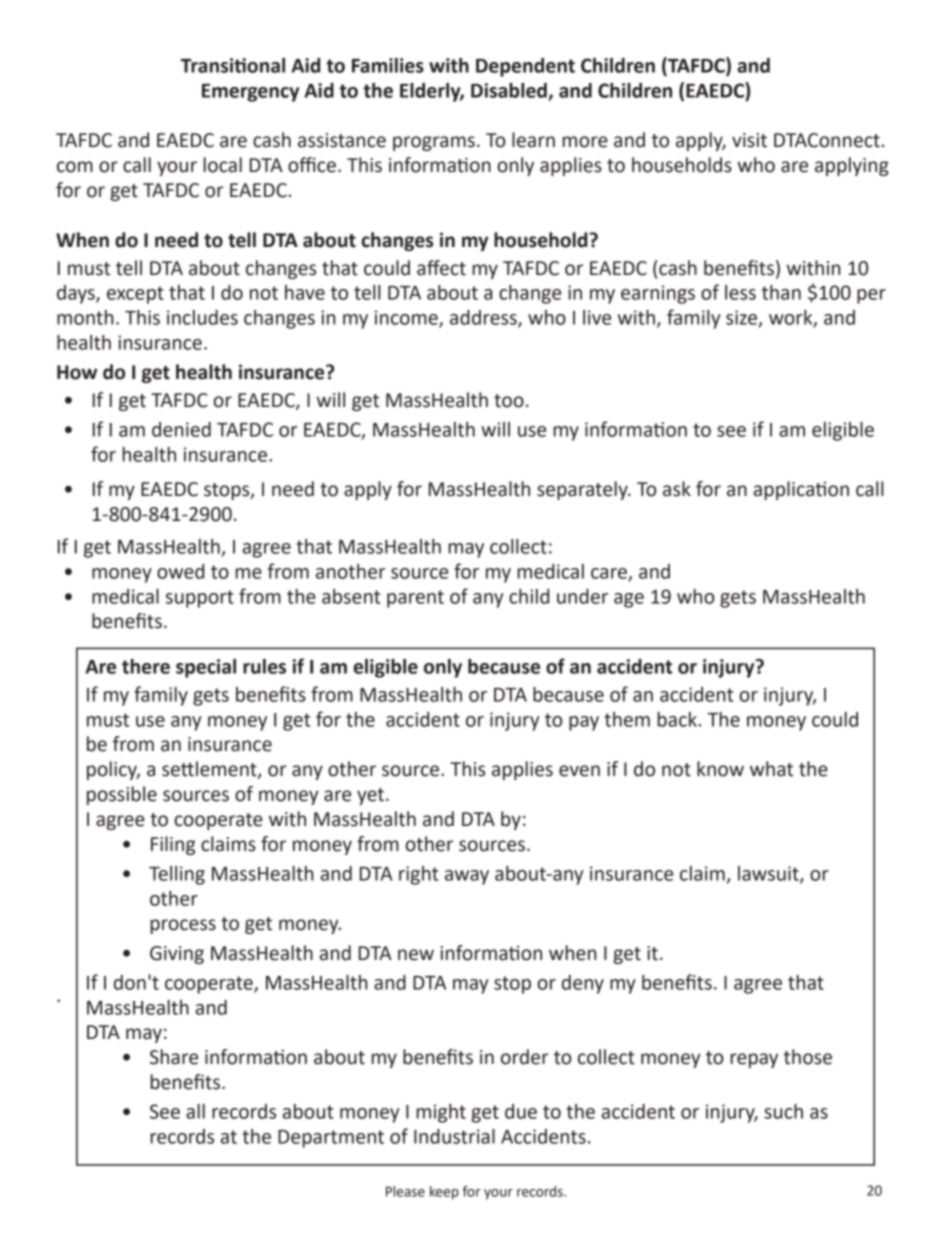  I want to click on programs, so click(434, 143).
